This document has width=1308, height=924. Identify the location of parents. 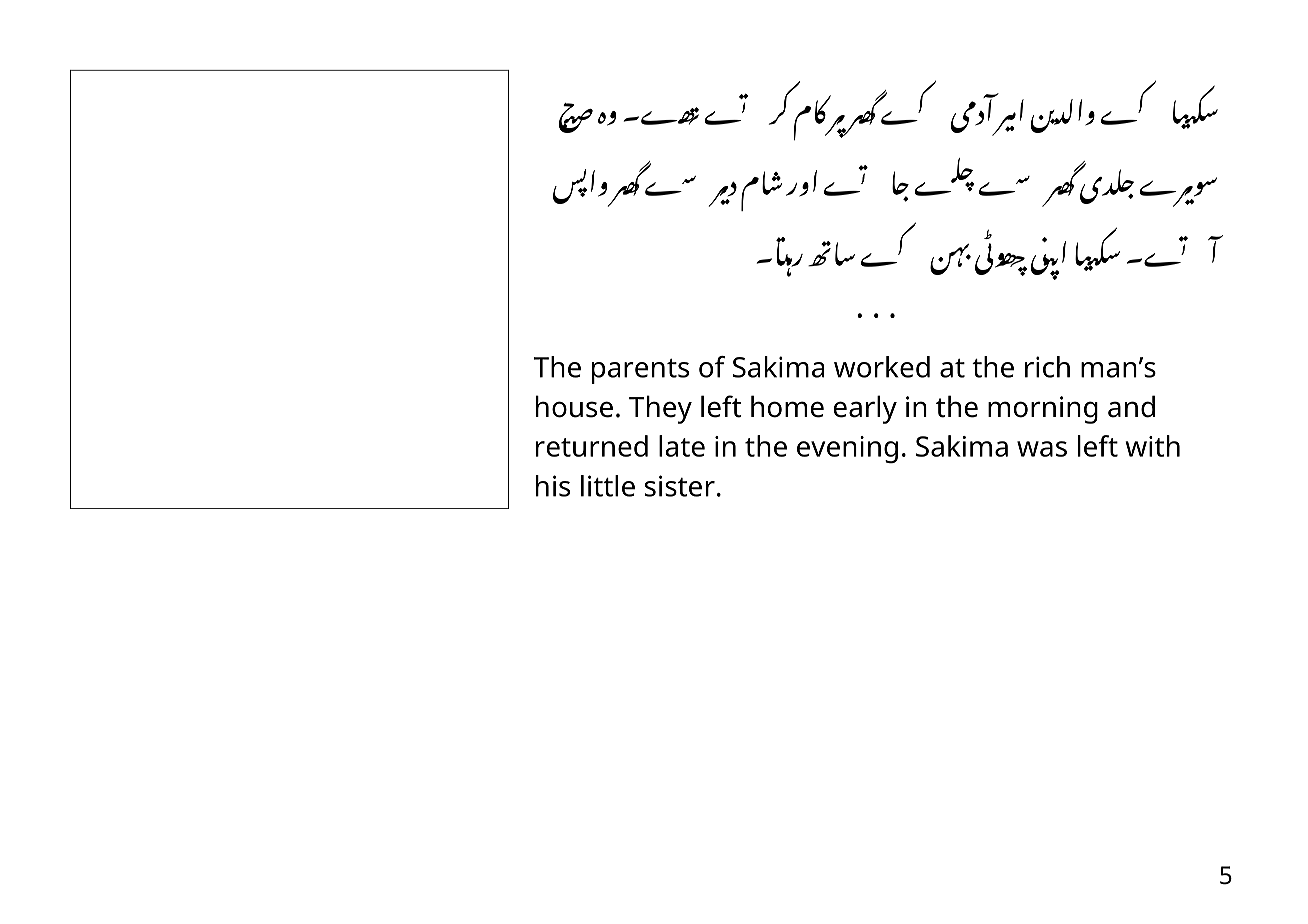
(640, 371).
